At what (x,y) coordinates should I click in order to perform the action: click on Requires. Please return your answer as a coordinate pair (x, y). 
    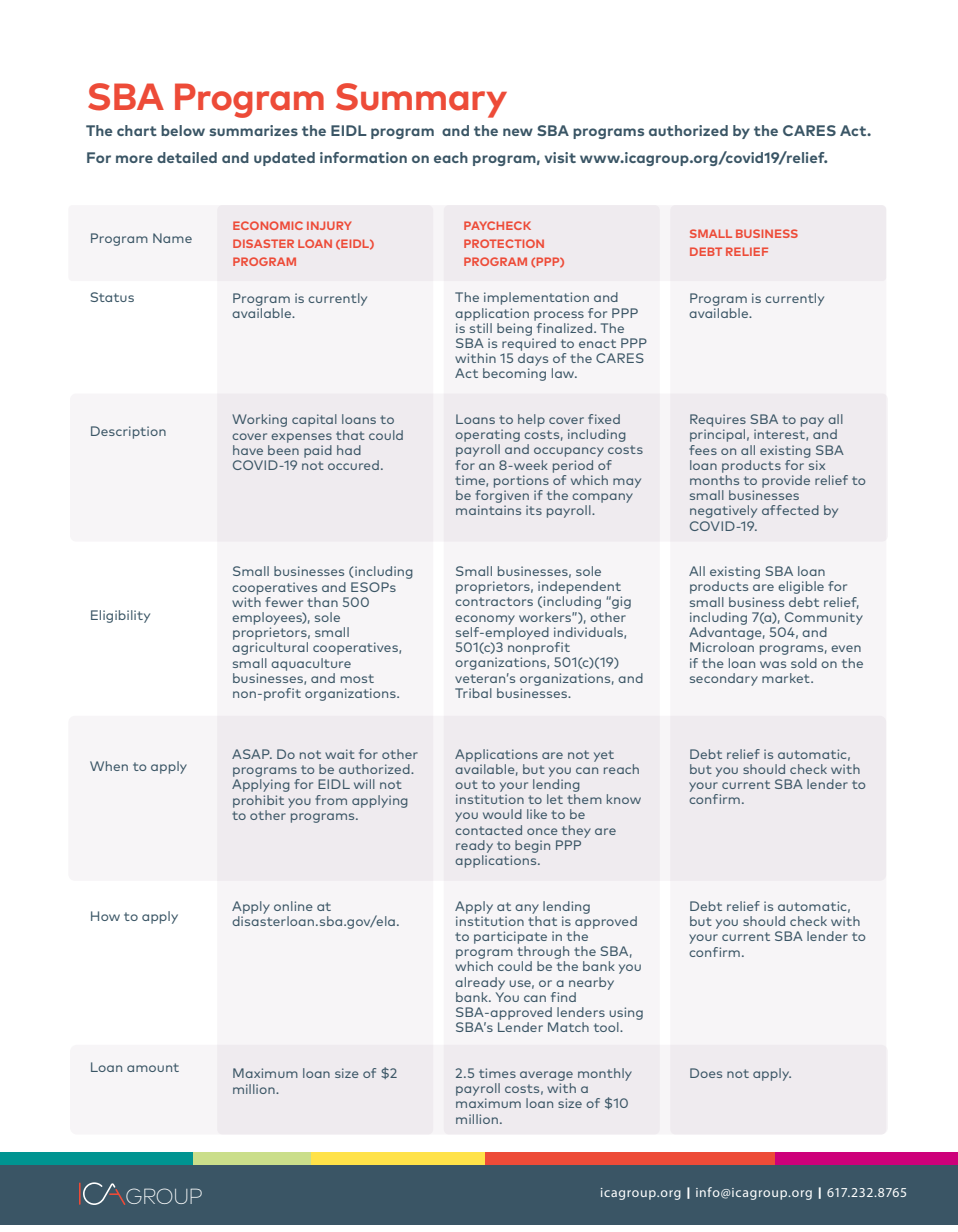
    Looking at the image, I should click on (718, 420).
